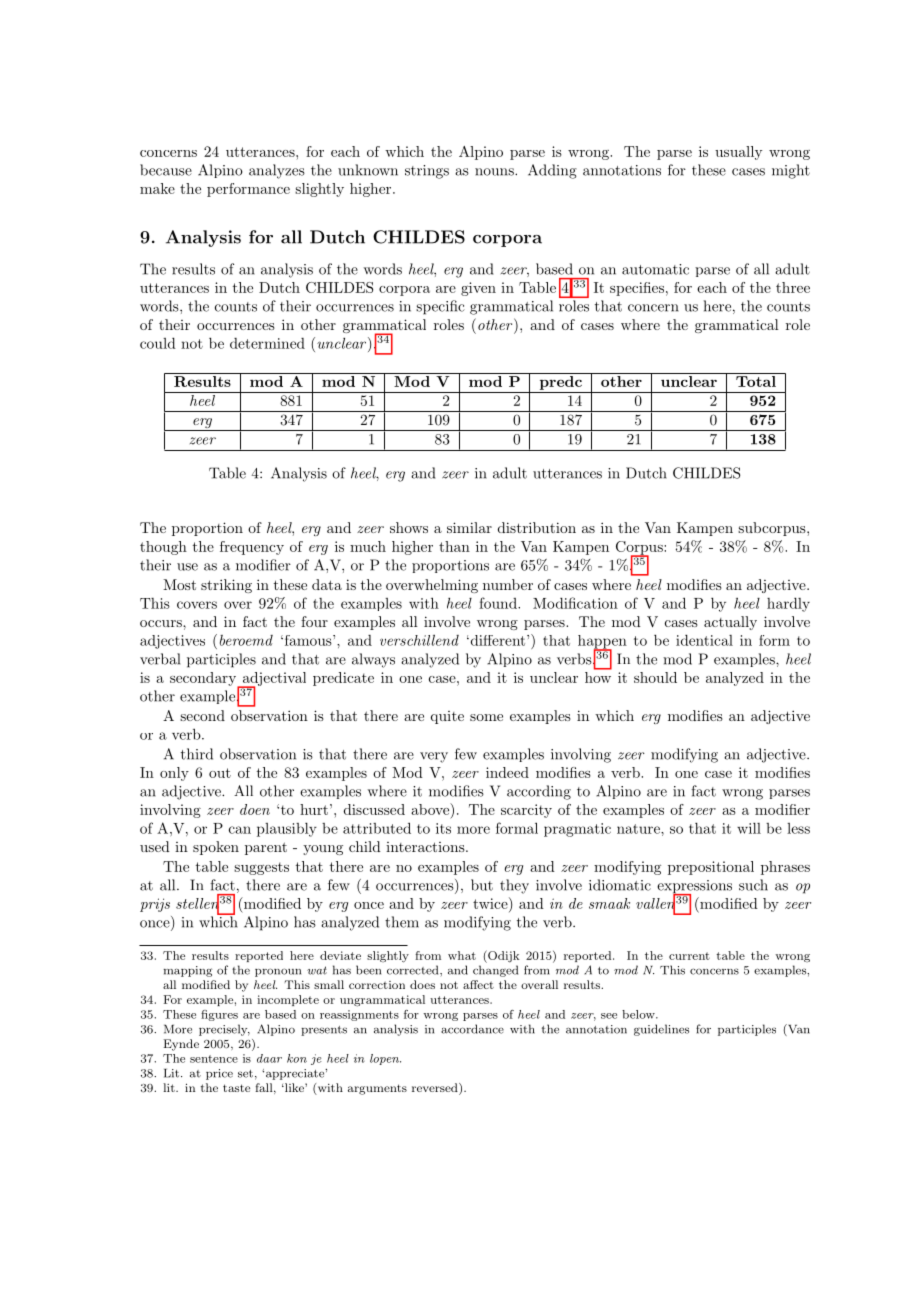 Image resolution: width=924 pixels, height=1308 pixels. Describe the element at coordinates (443, 828) in the screenshot. I see `its` at that location.
